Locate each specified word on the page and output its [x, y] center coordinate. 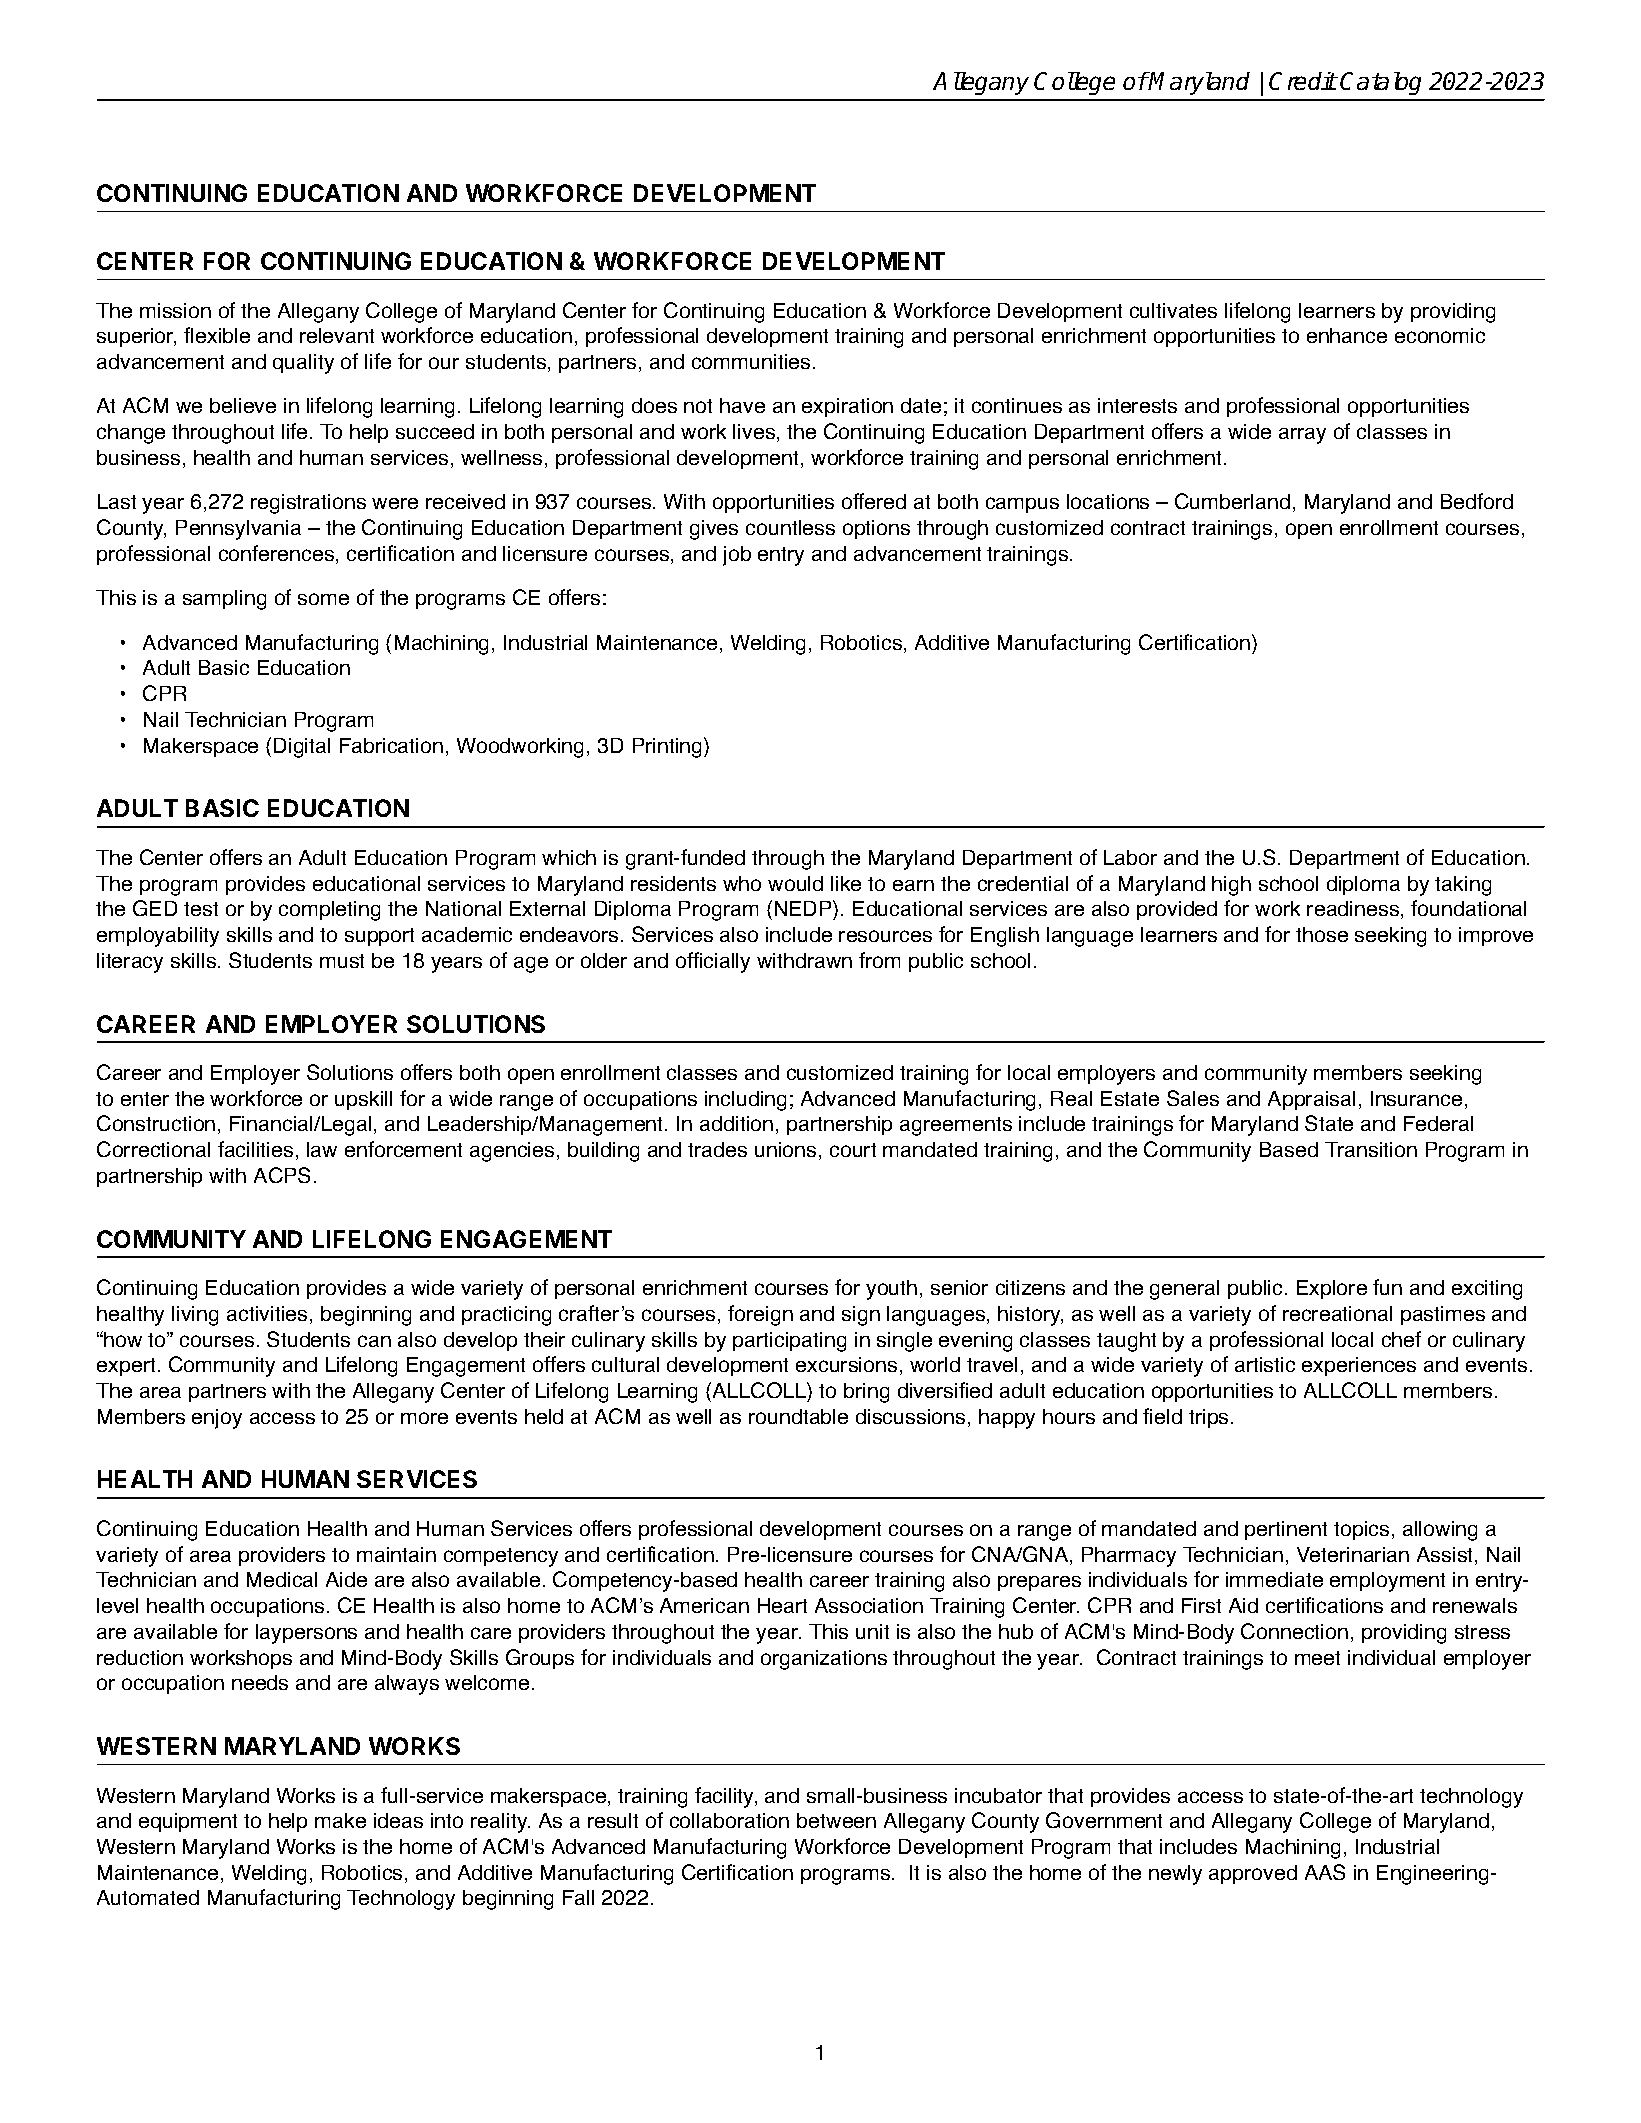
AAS [1325, 1872]
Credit [1303, 81]
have [742, 405]
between [836, 1820]
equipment [188, 1822]
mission [175, 310]
